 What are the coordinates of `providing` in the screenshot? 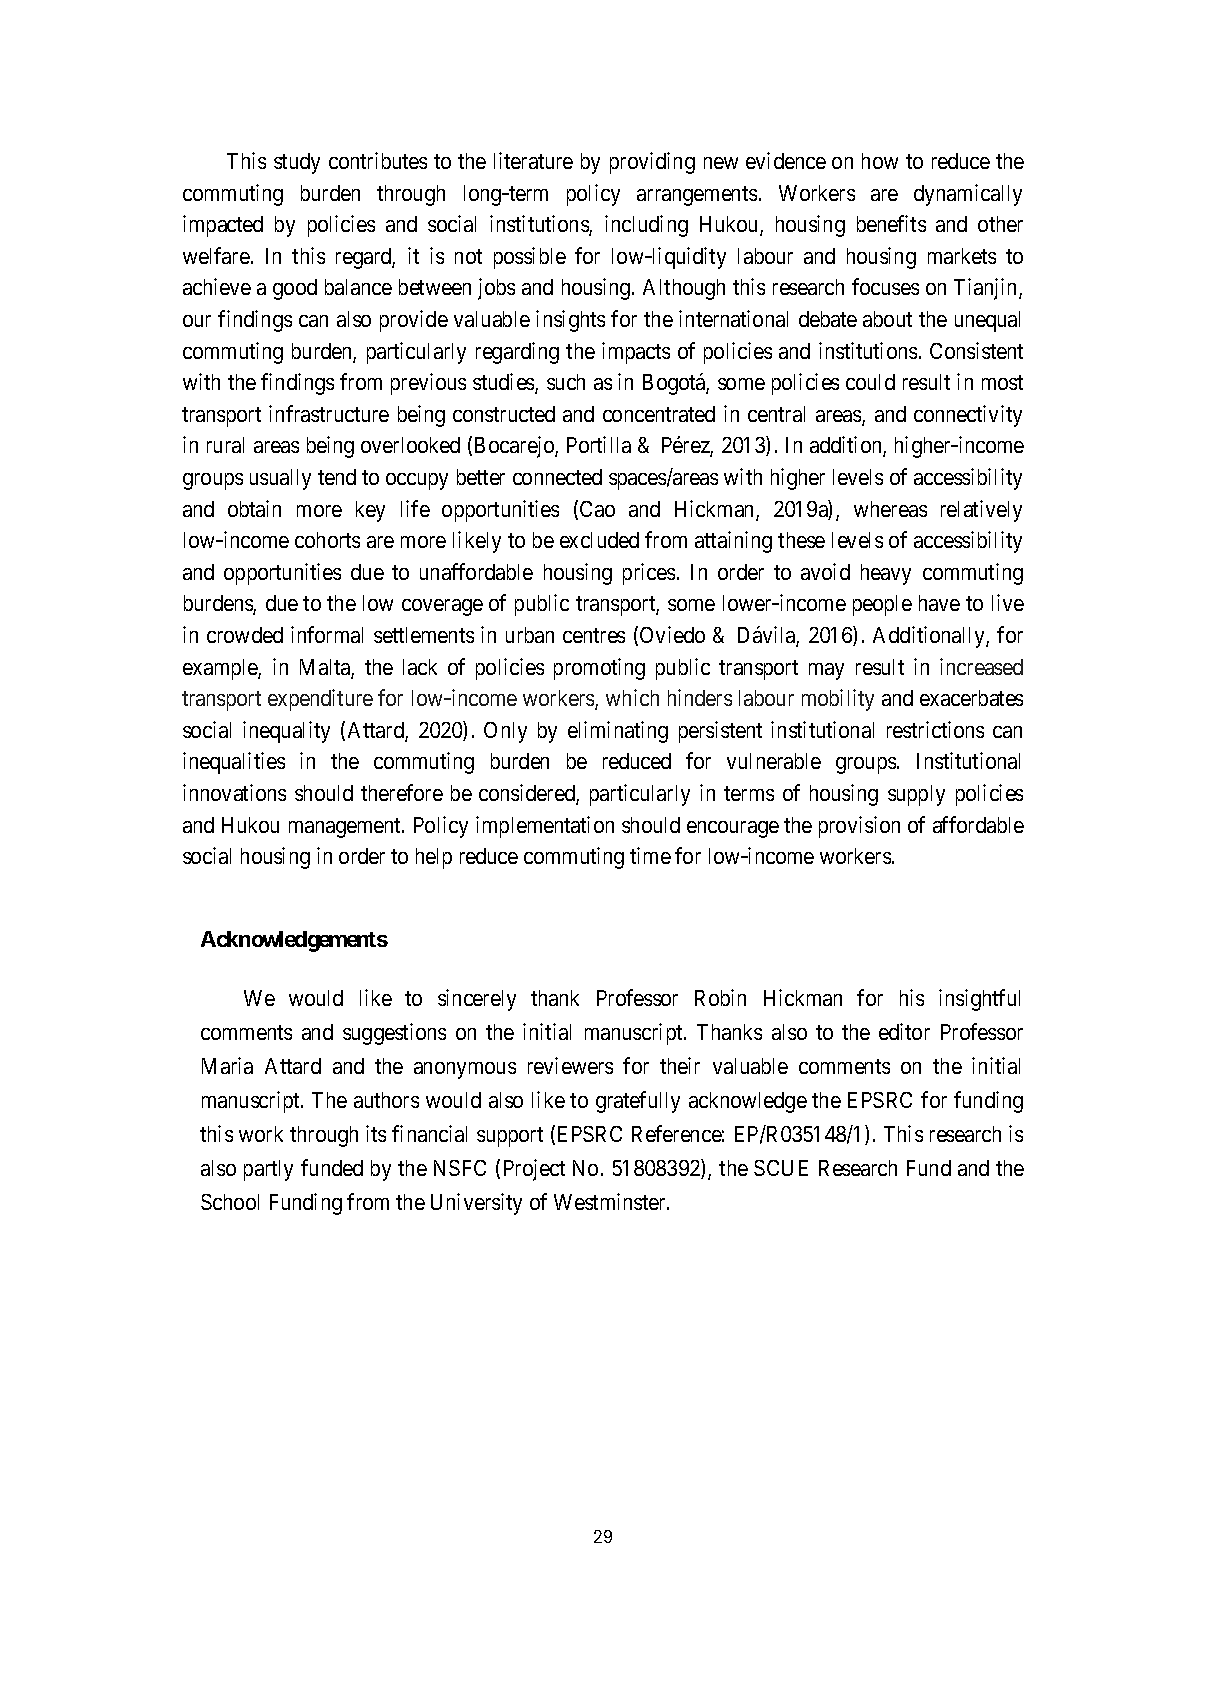 It's located at (652, 163).
